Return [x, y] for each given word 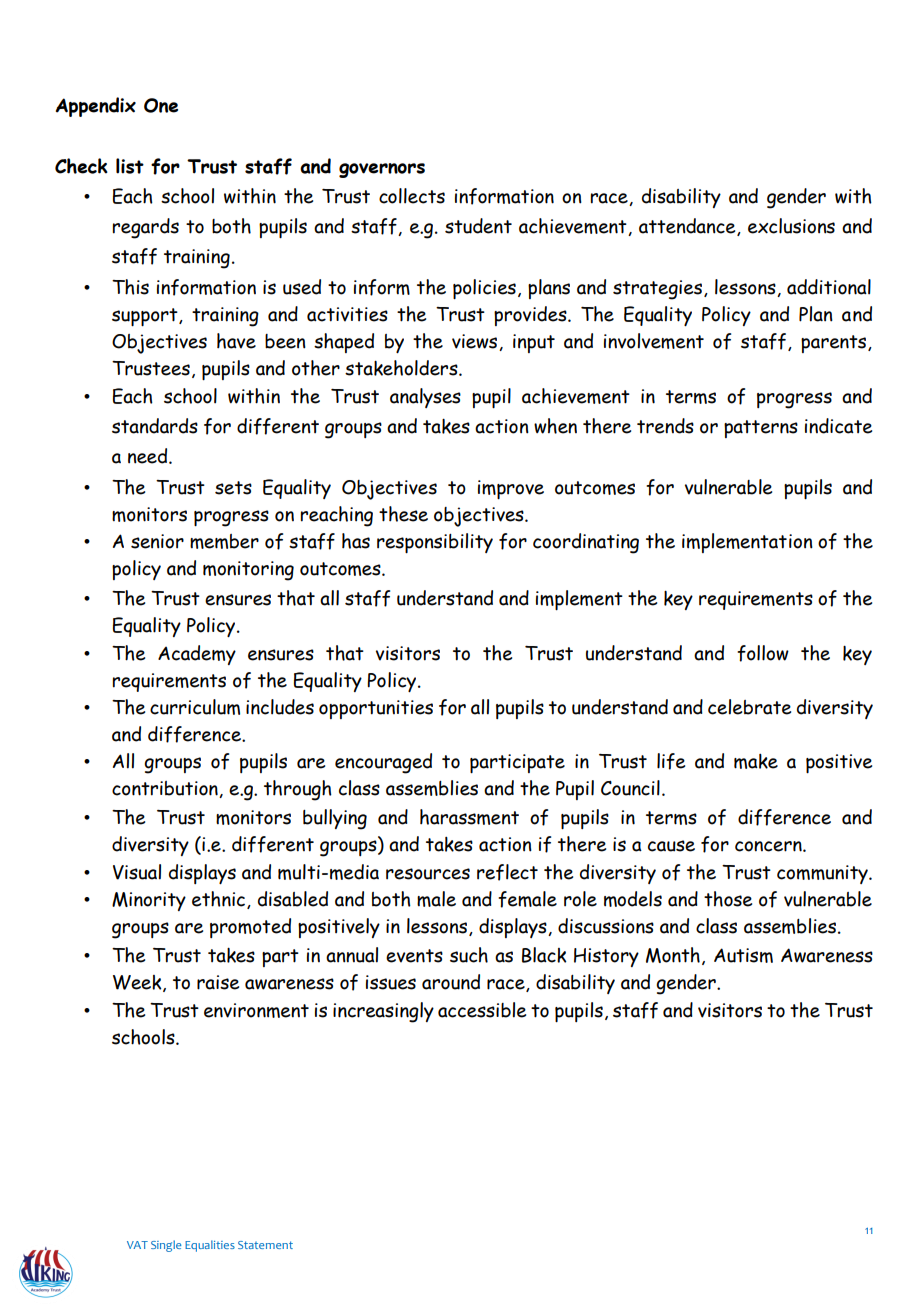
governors [382, 170]
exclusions [791, 226]
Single [166, 1246]
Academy [197, 655]
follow [763, 653]
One [161, 105]
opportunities [376, 709]
